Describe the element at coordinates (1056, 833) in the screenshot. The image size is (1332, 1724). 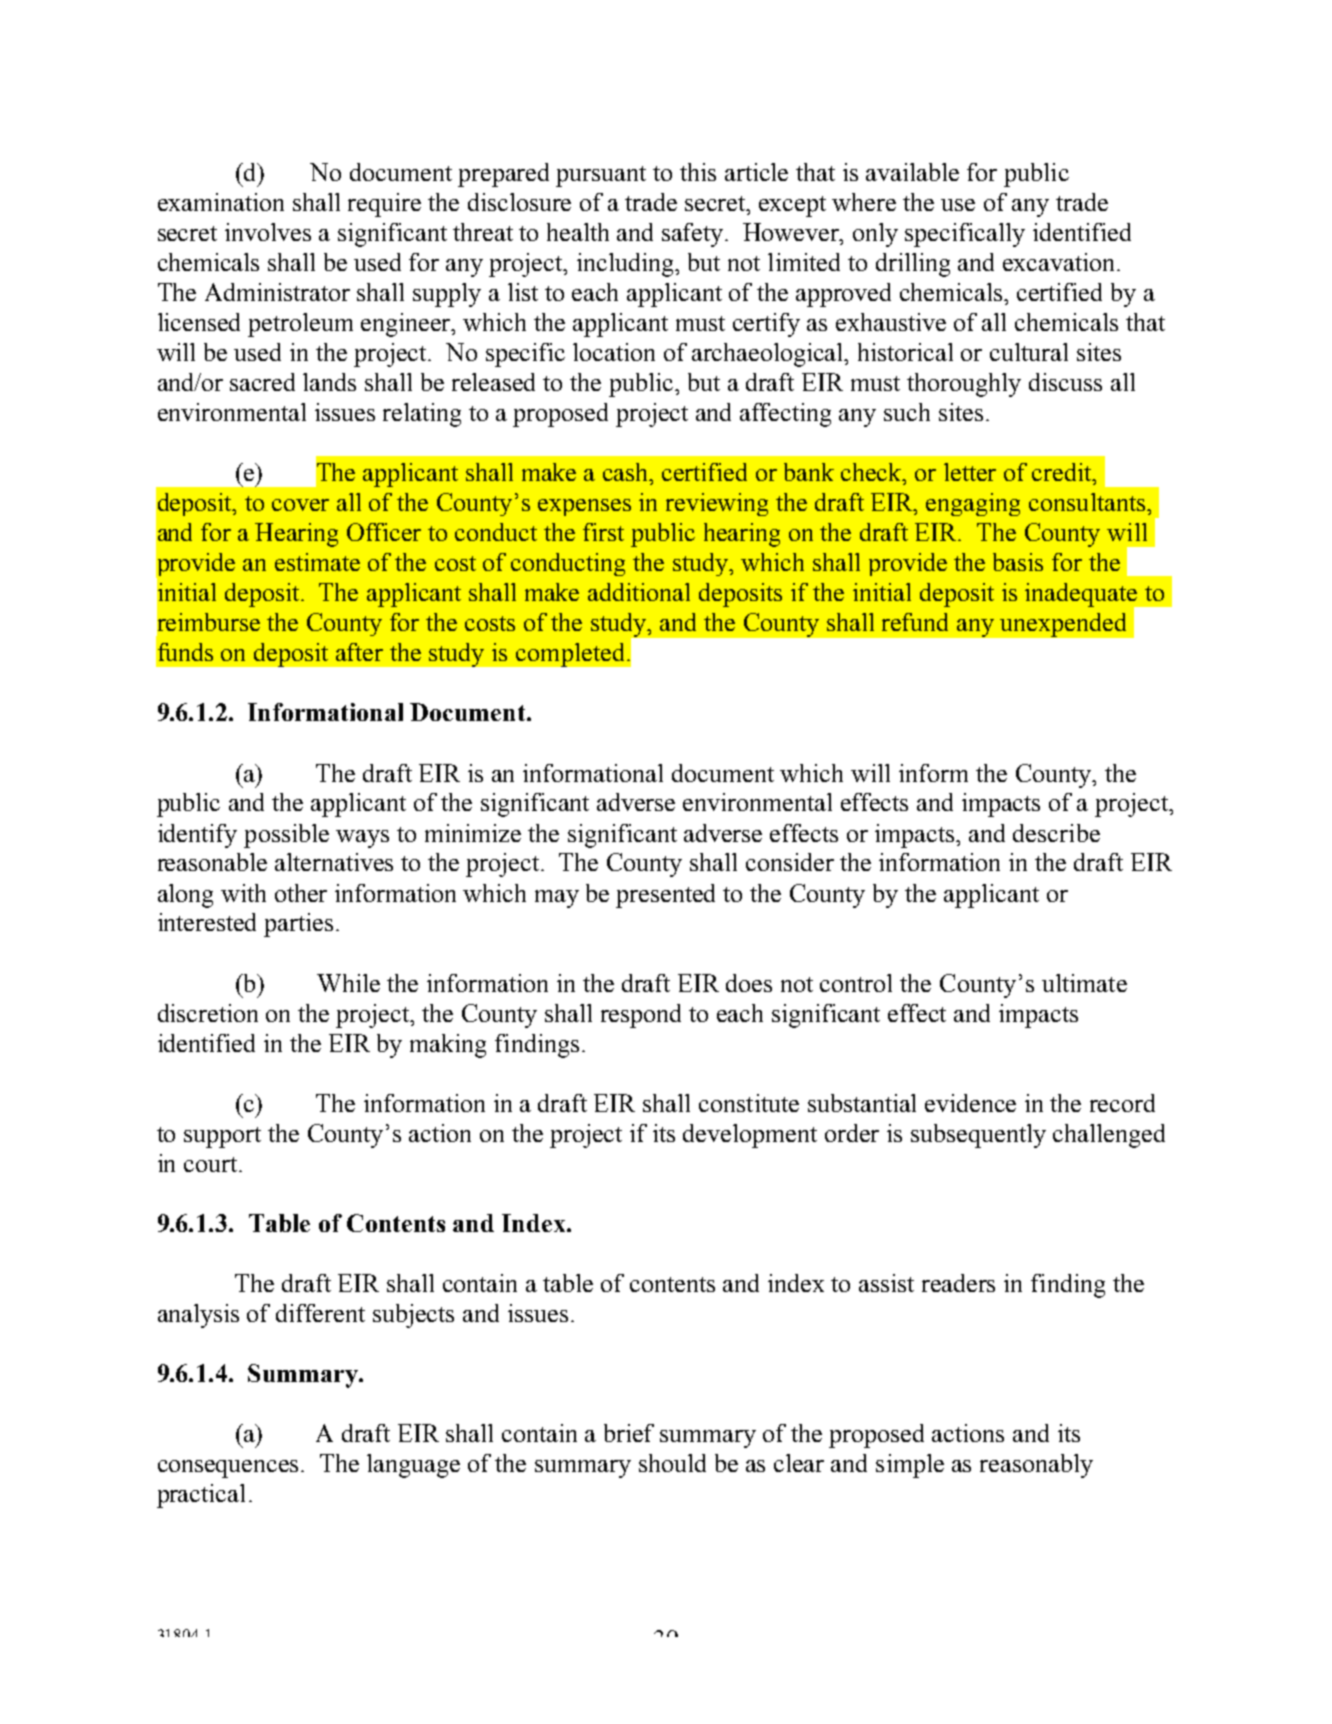
I see `describe` at that location.
